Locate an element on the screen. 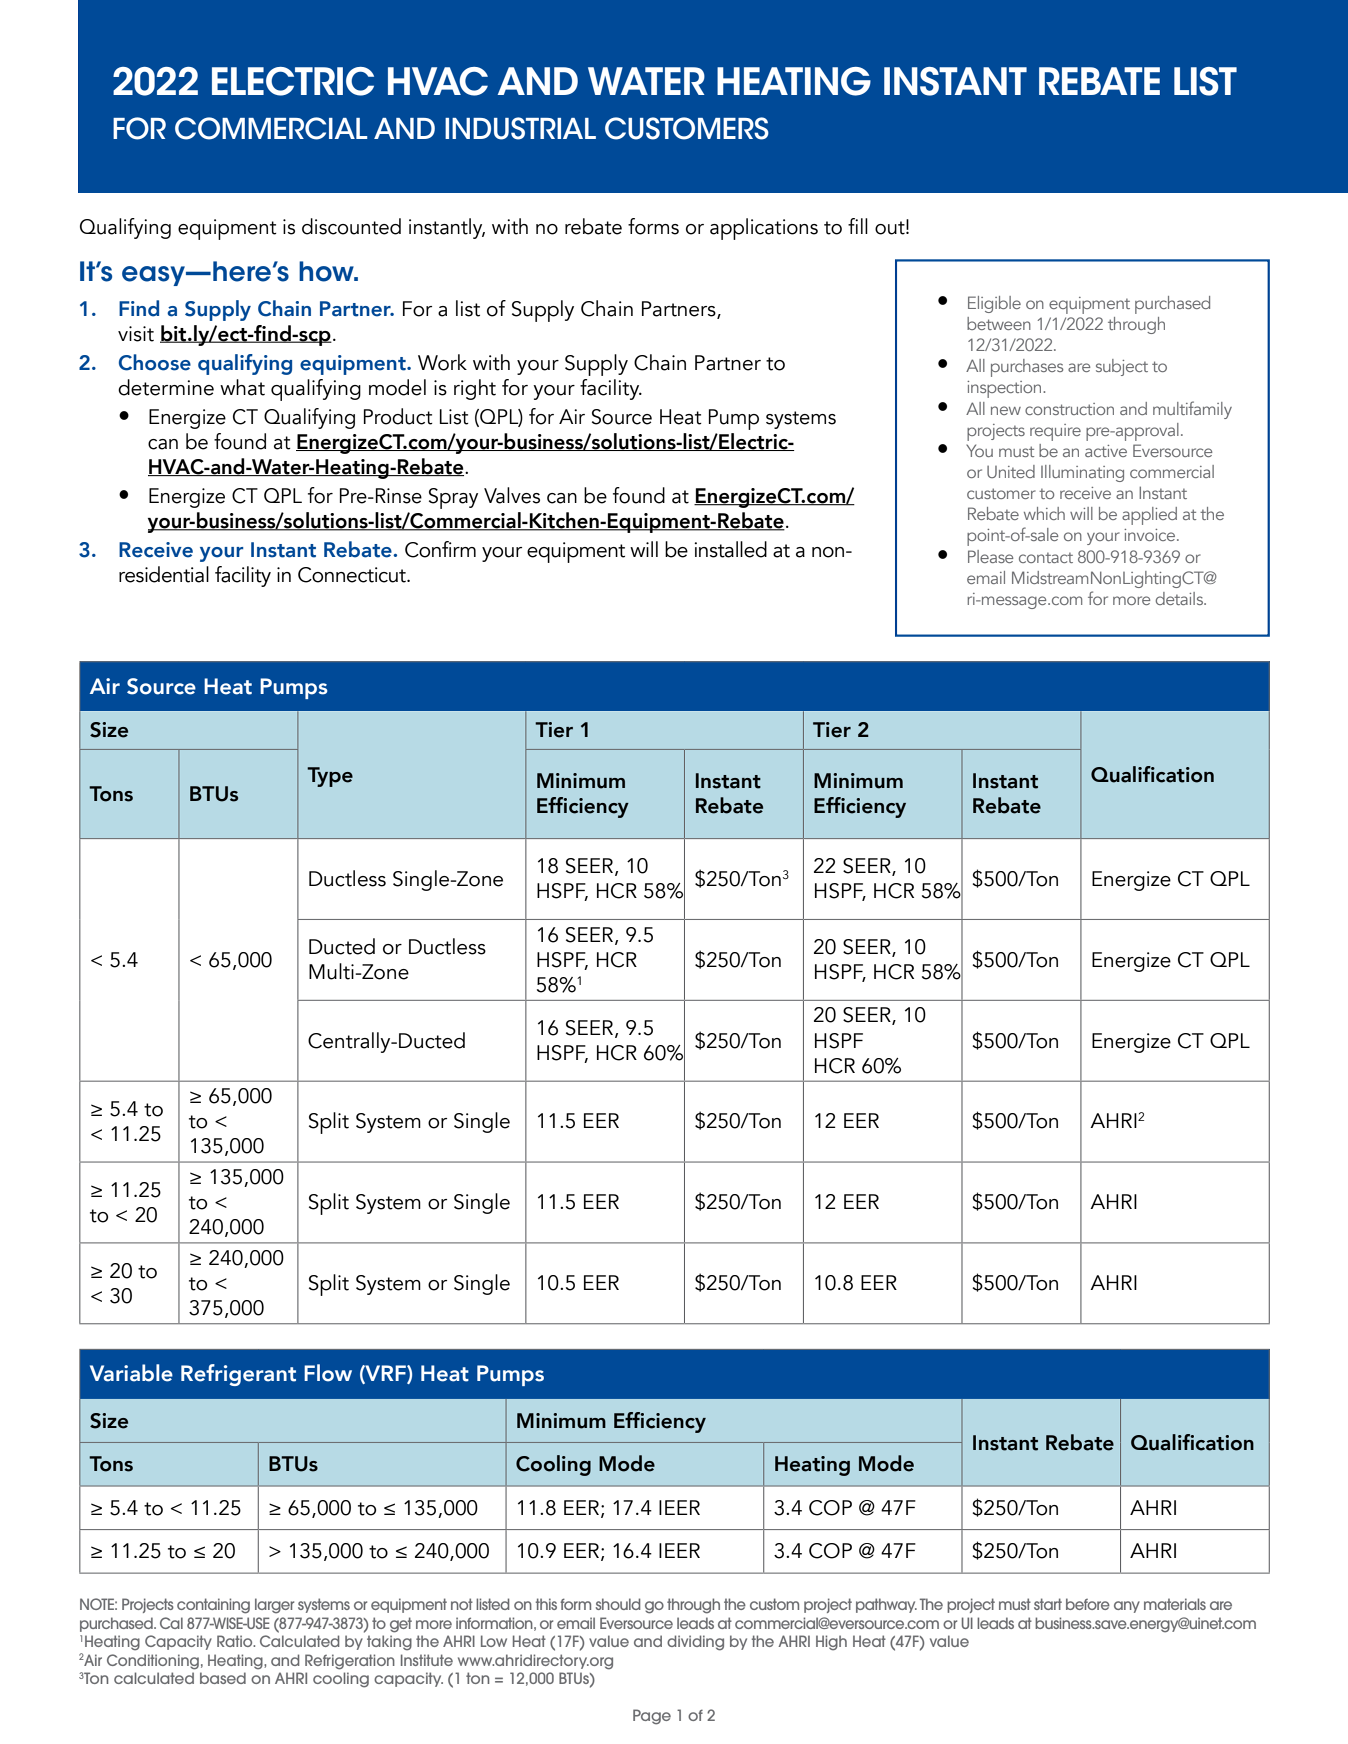 The height and width of the screenshot is (1744, 1348). Connecticut is located at coordinates (353, 575).
